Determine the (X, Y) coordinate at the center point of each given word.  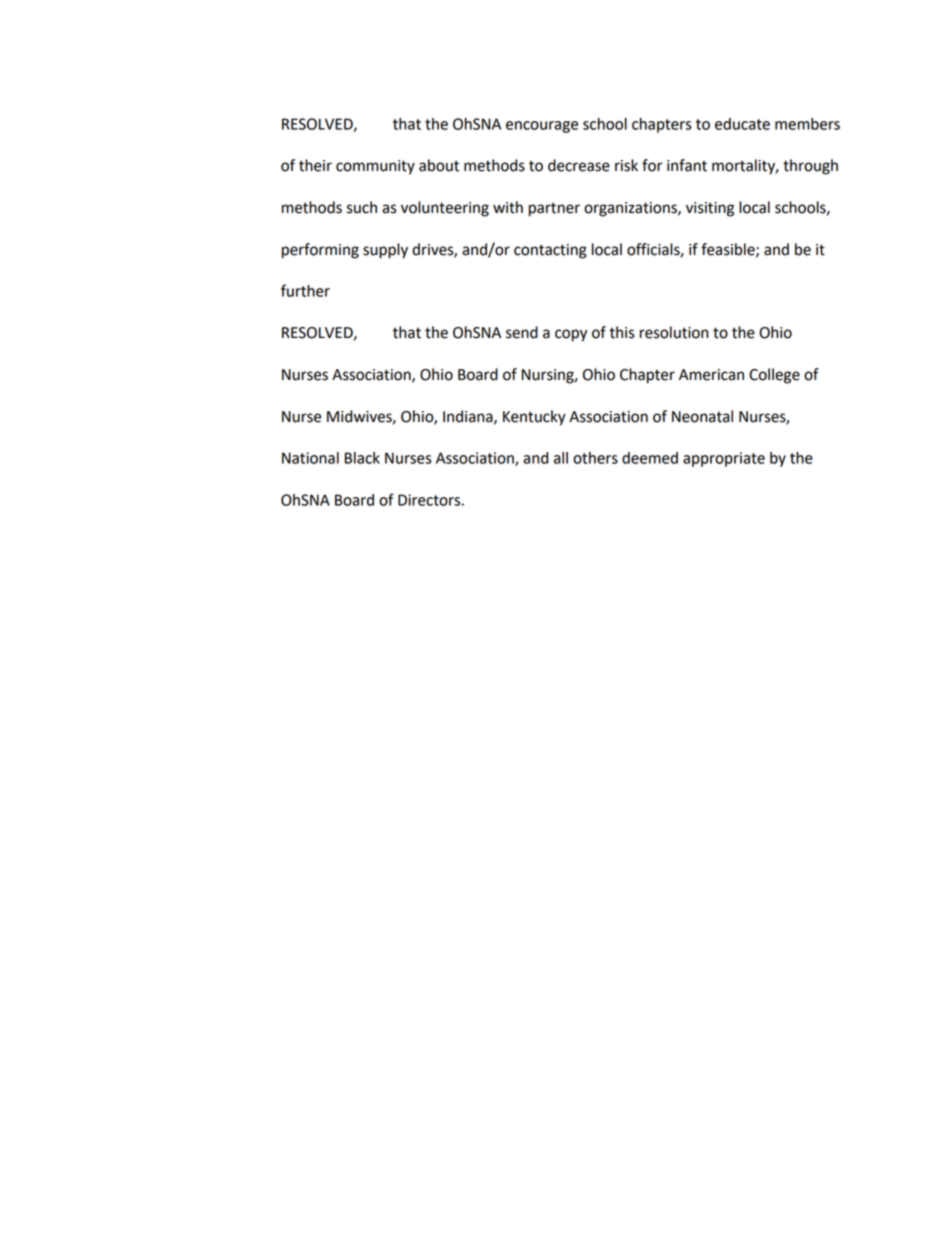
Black (362, 458)
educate (742, 124)
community (375, 167)
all (561, 458)
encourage (542, 127)
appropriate (724, 459)
